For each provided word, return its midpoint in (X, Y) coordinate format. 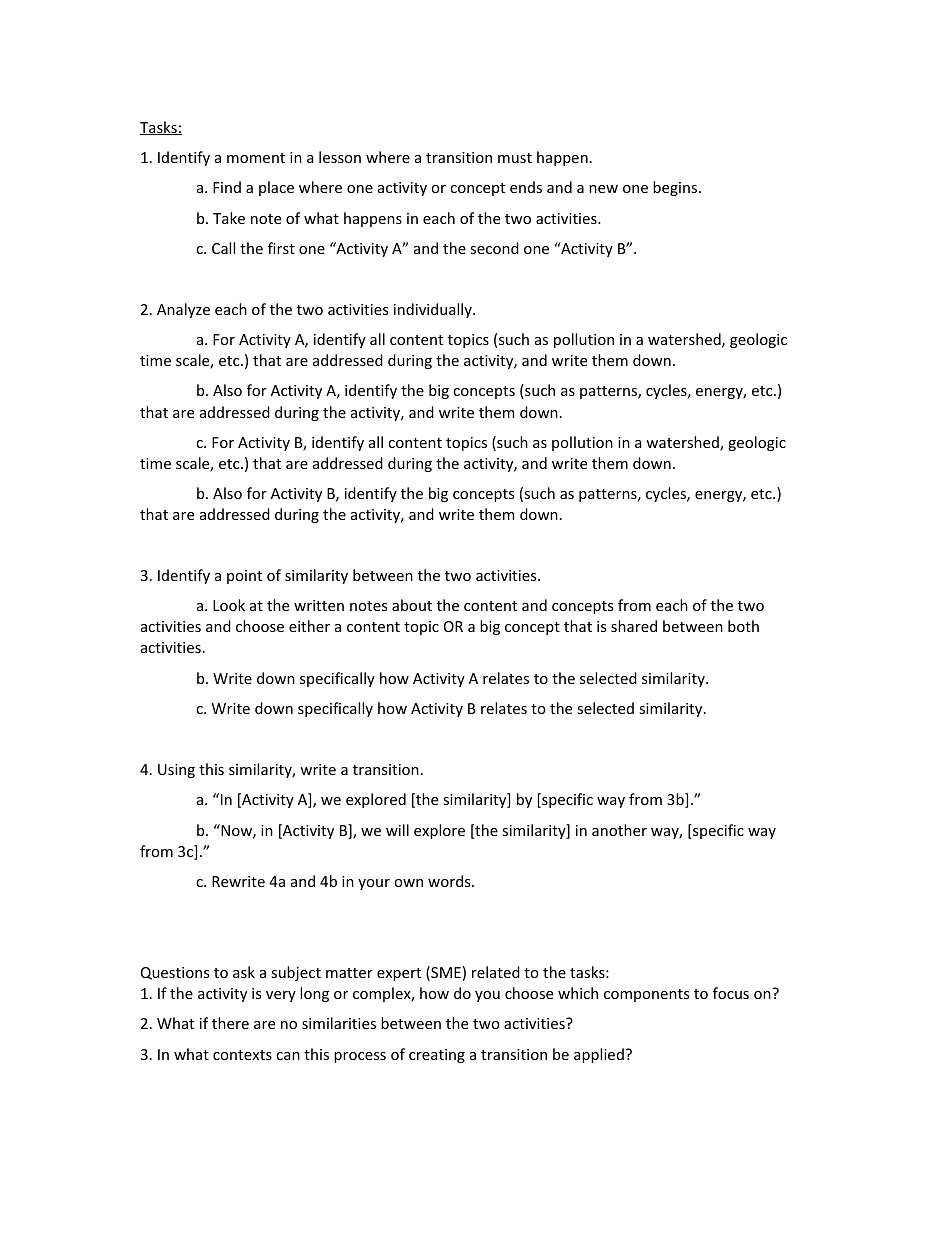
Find (227, 187)
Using (176, 771)
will (397, 830)
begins (676, 188)
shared (634, 626)
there (230, 1023)
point (244, 577)
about (412, 605)
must (515, 158)
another (619, 830)
